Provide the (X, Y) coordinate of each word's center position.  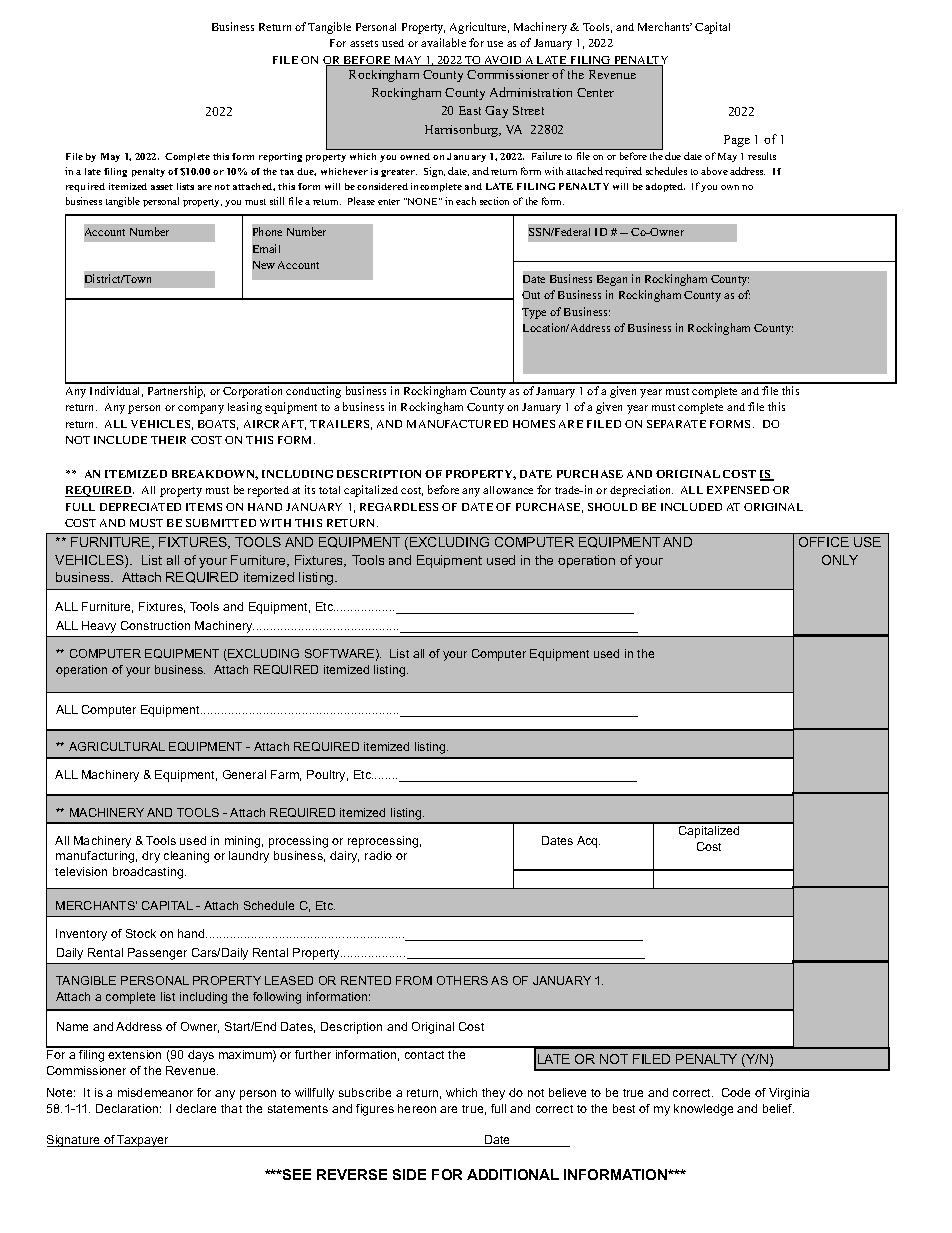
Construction (155, 625)
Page (737, 141)
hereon (417, 1108)
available (443, 42)
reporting (280, 157)
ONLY (840, 560)
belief (778, 1108)
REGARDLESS (399, 507)
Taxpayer (144, 1141)
